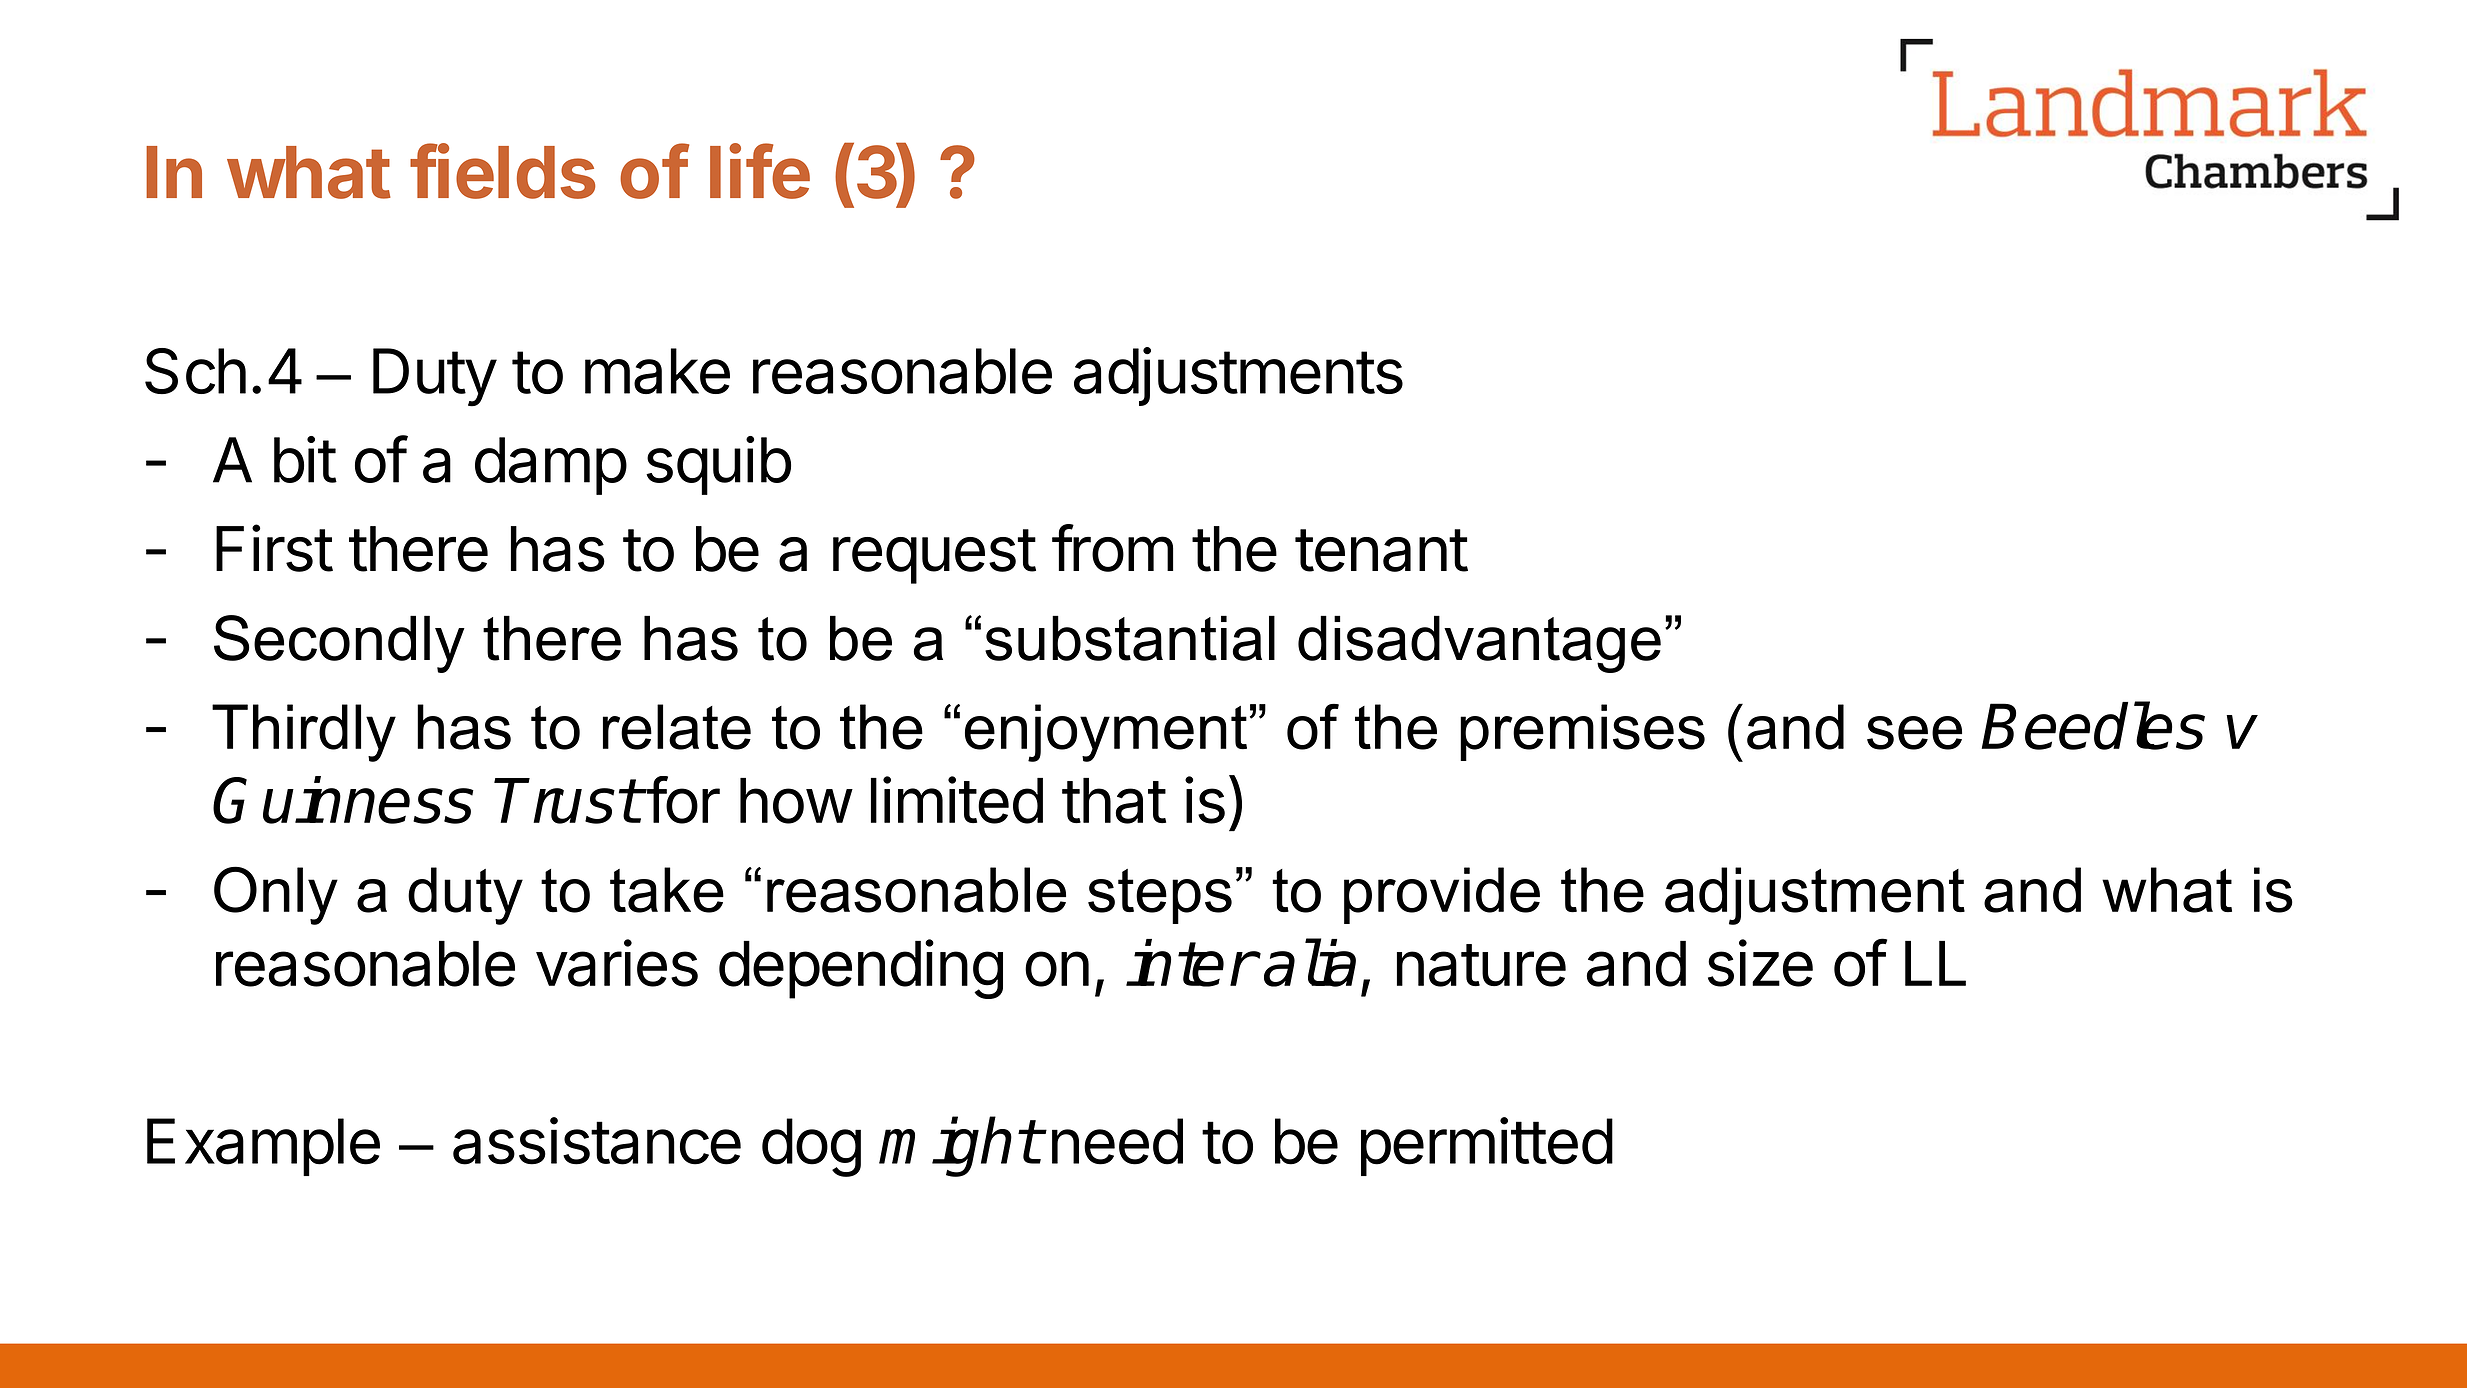 The height and width of the screenshot is (1388, 2467). What do you see at coordinates (339, 644) in the screenshot?
I see `Secondly` at bounding box center [339, 644].
